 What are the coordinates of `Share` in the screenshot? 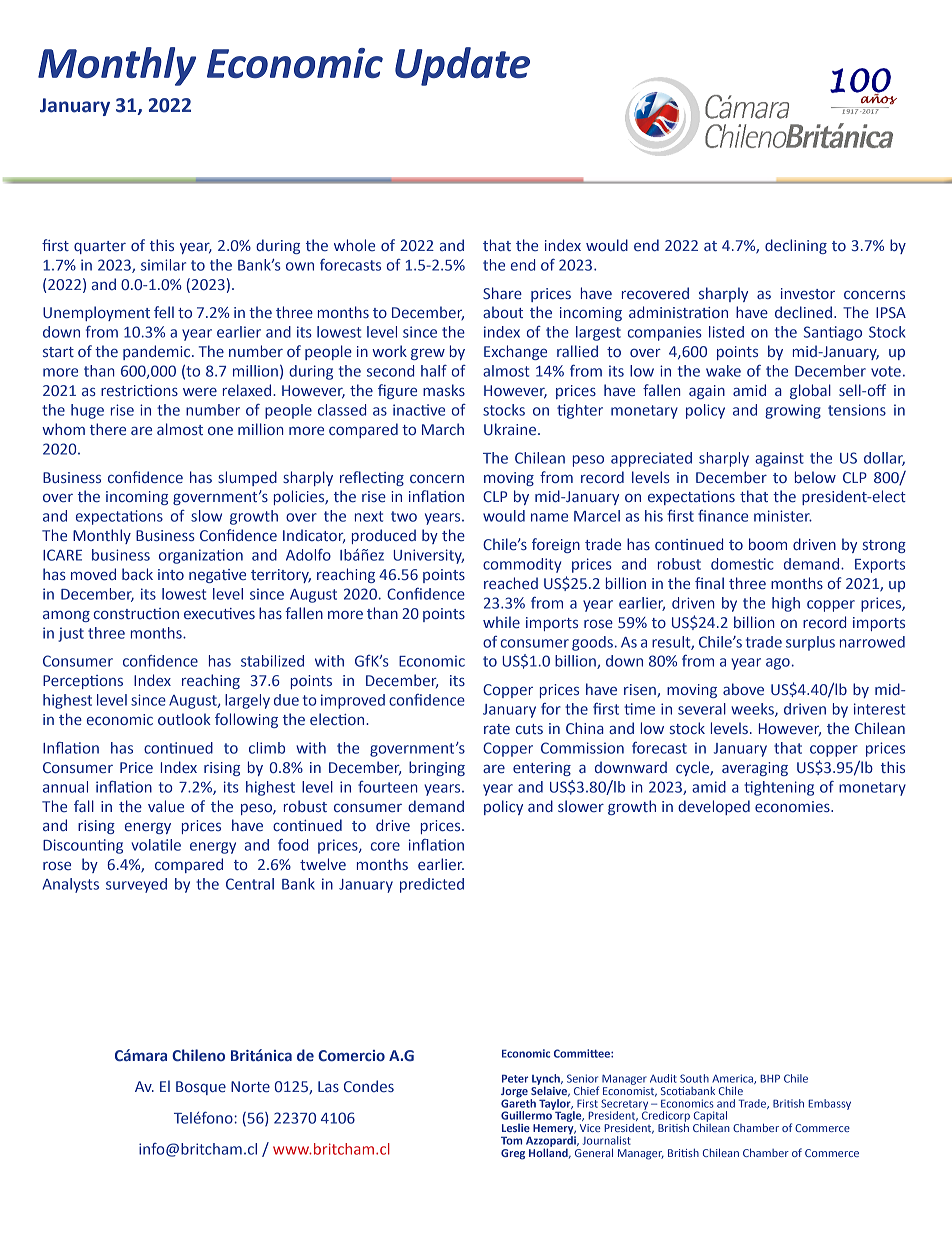 It's located at (502, 293).
